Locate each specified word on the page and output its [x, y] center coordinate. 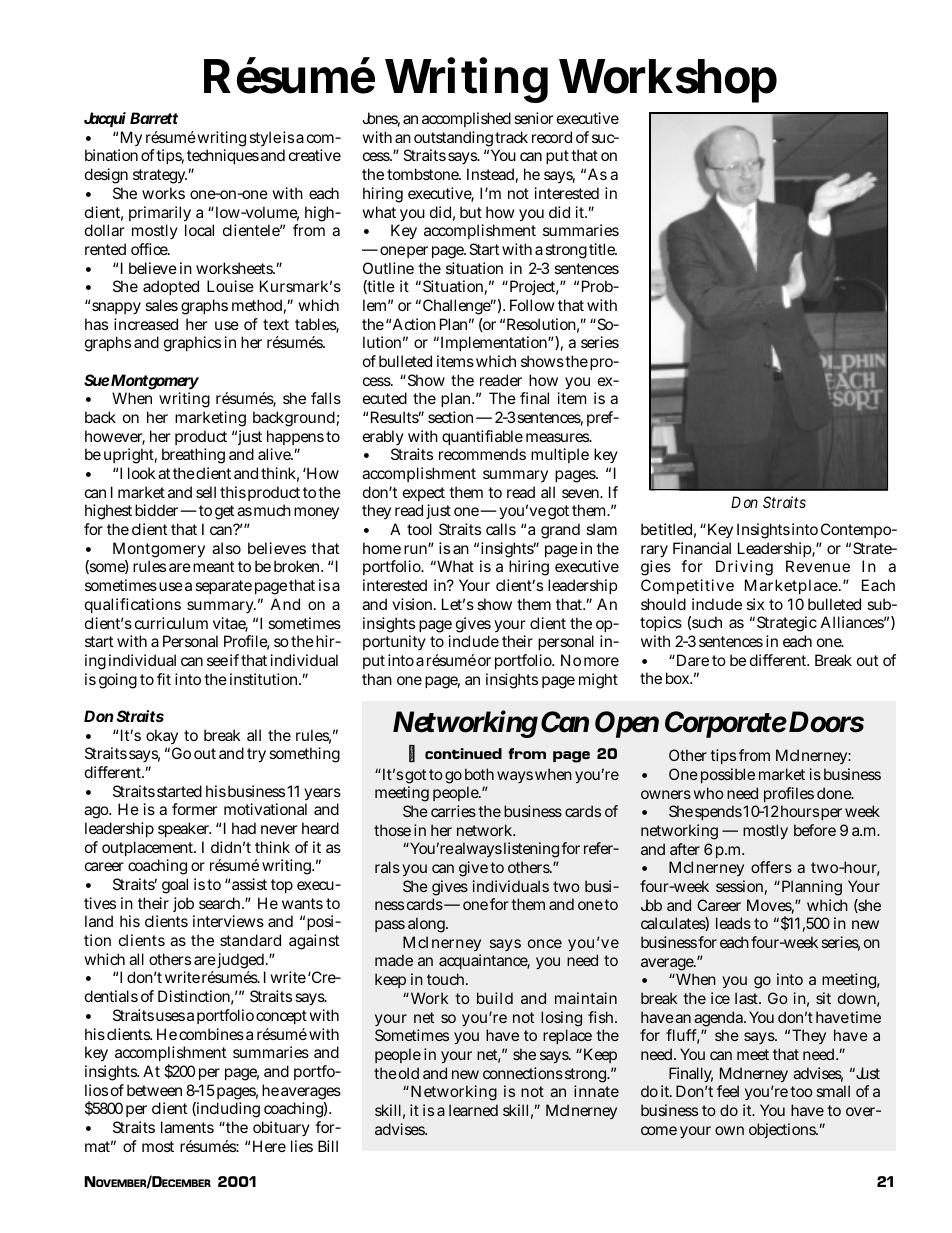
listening [531, 850]
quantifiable [482, 437]
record [552, 137]
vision [414, 604]
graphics [192, 344]
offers [771, 867]
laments [187, 1127]
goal [175, 886]
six [755, 604]
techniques [223, 156]
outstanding [453, 140]
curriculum [171, 623]
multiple [560, 455]
